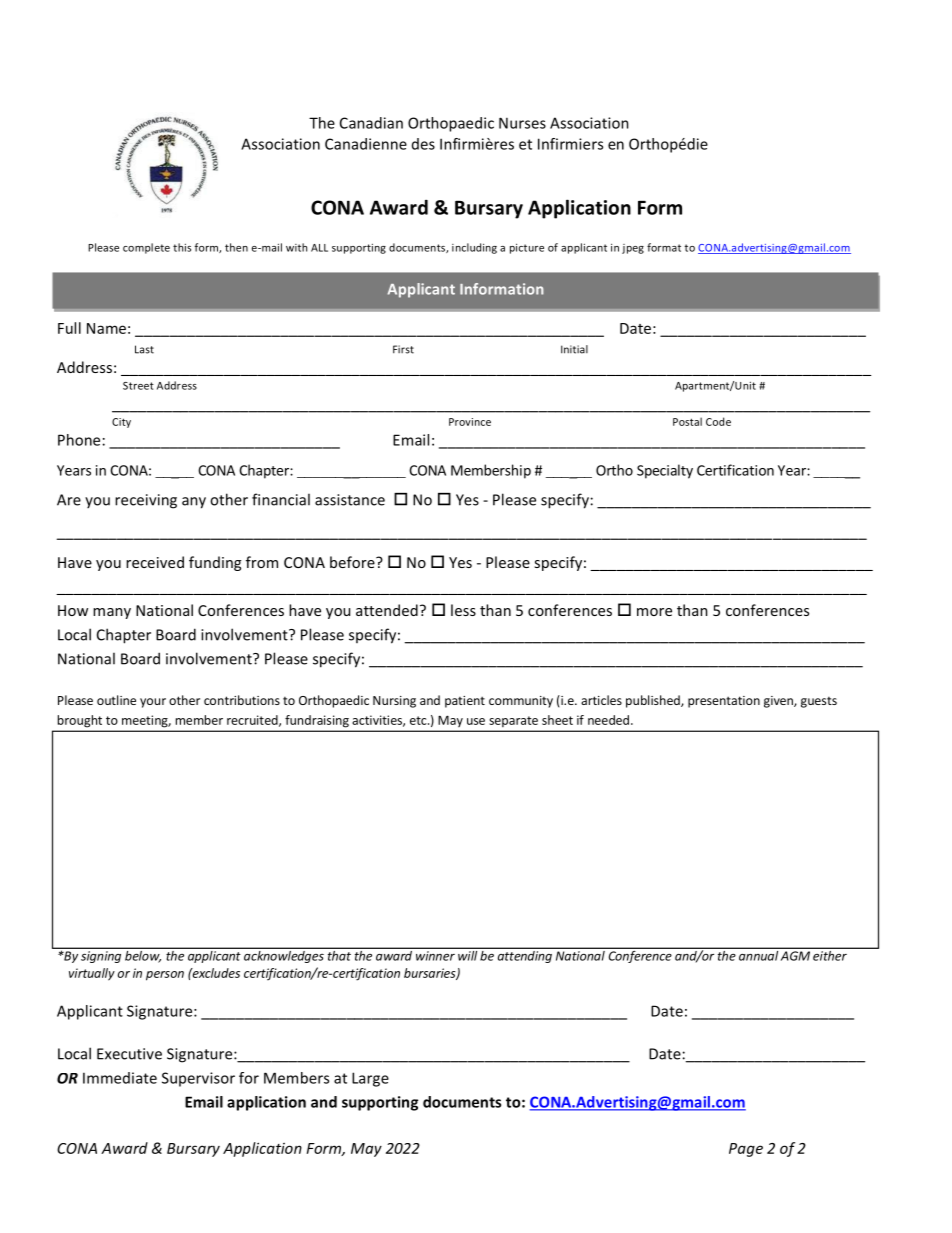 The image size is (952, 1233). I want to click on Large, so click(370, 1079).
